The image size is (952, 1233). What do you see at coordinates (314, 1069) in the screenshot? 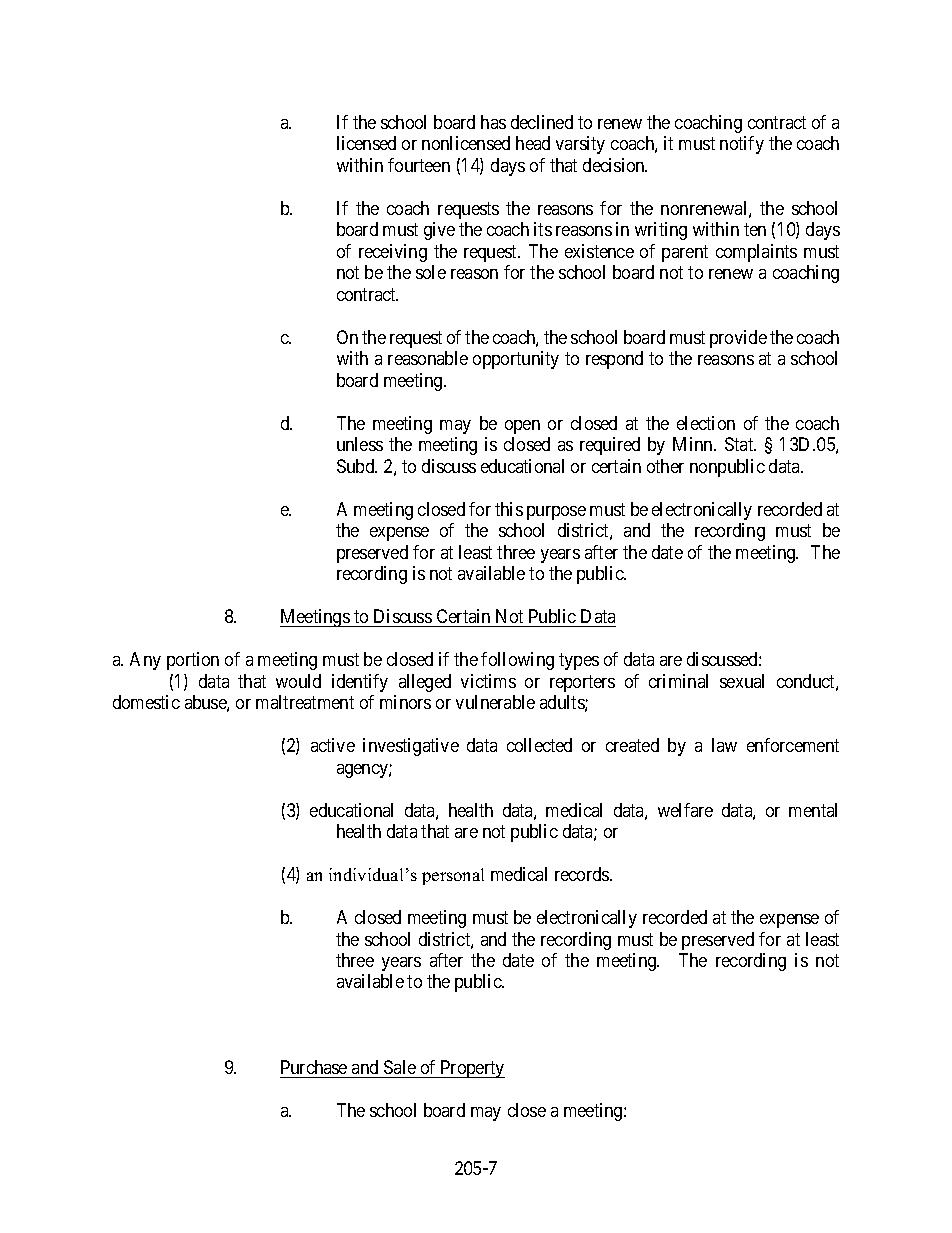
I see `Purchase` at bounding box center [314, 1069].
